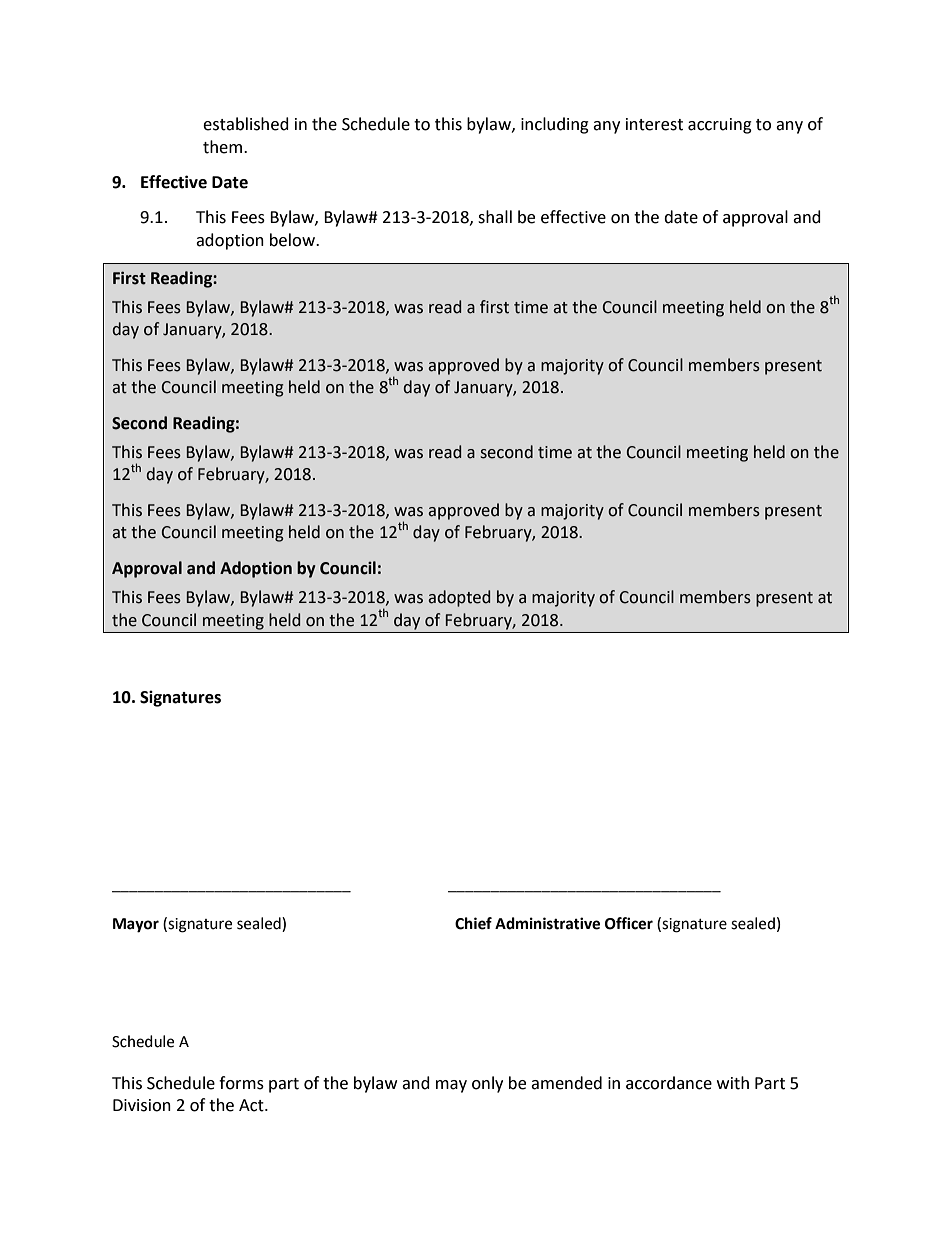 This document has height=1233, width=952. What do you see at coordinates (224, 147) in the document?
I see `them` at bounding box center [224, 147].
